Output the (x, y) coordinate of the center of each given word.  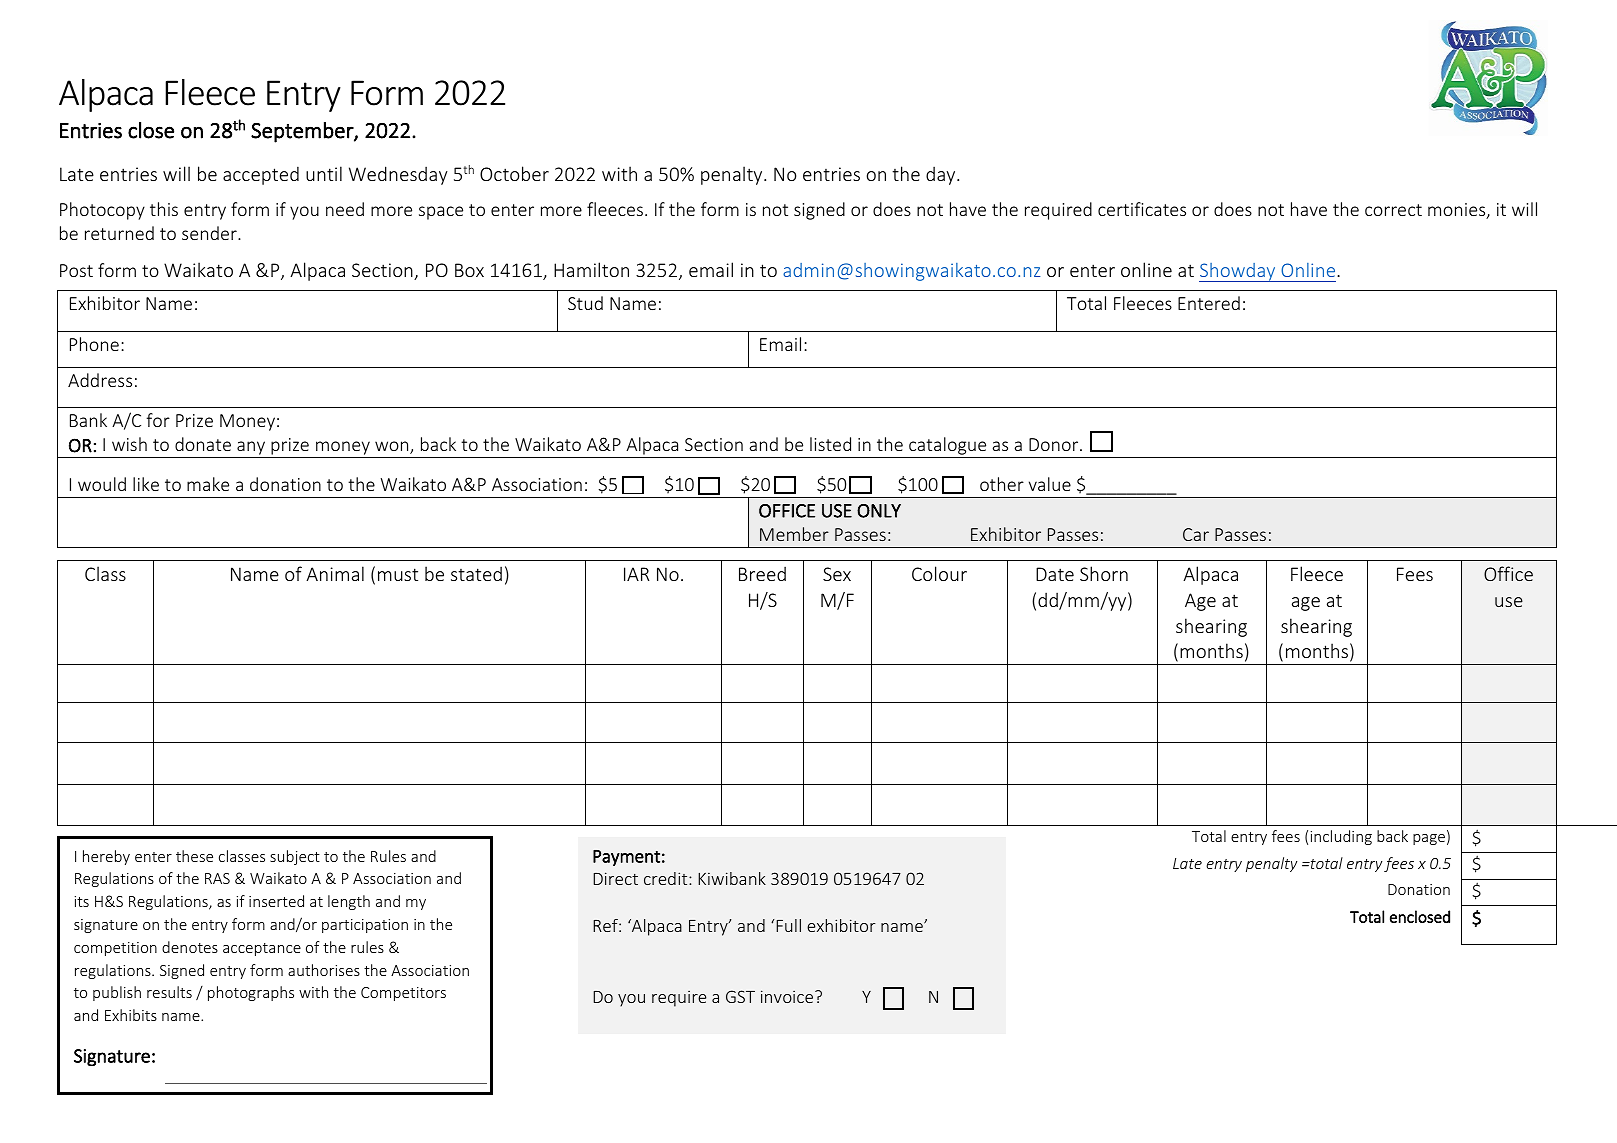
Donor (1055, 444)
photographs (251, 993)
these (194, 856)
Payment (626, 858)
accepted (261, 175)
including (1341, 837)
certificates (1142, 209)
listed (830, 444)
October (514, 173)
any (251, 449)
